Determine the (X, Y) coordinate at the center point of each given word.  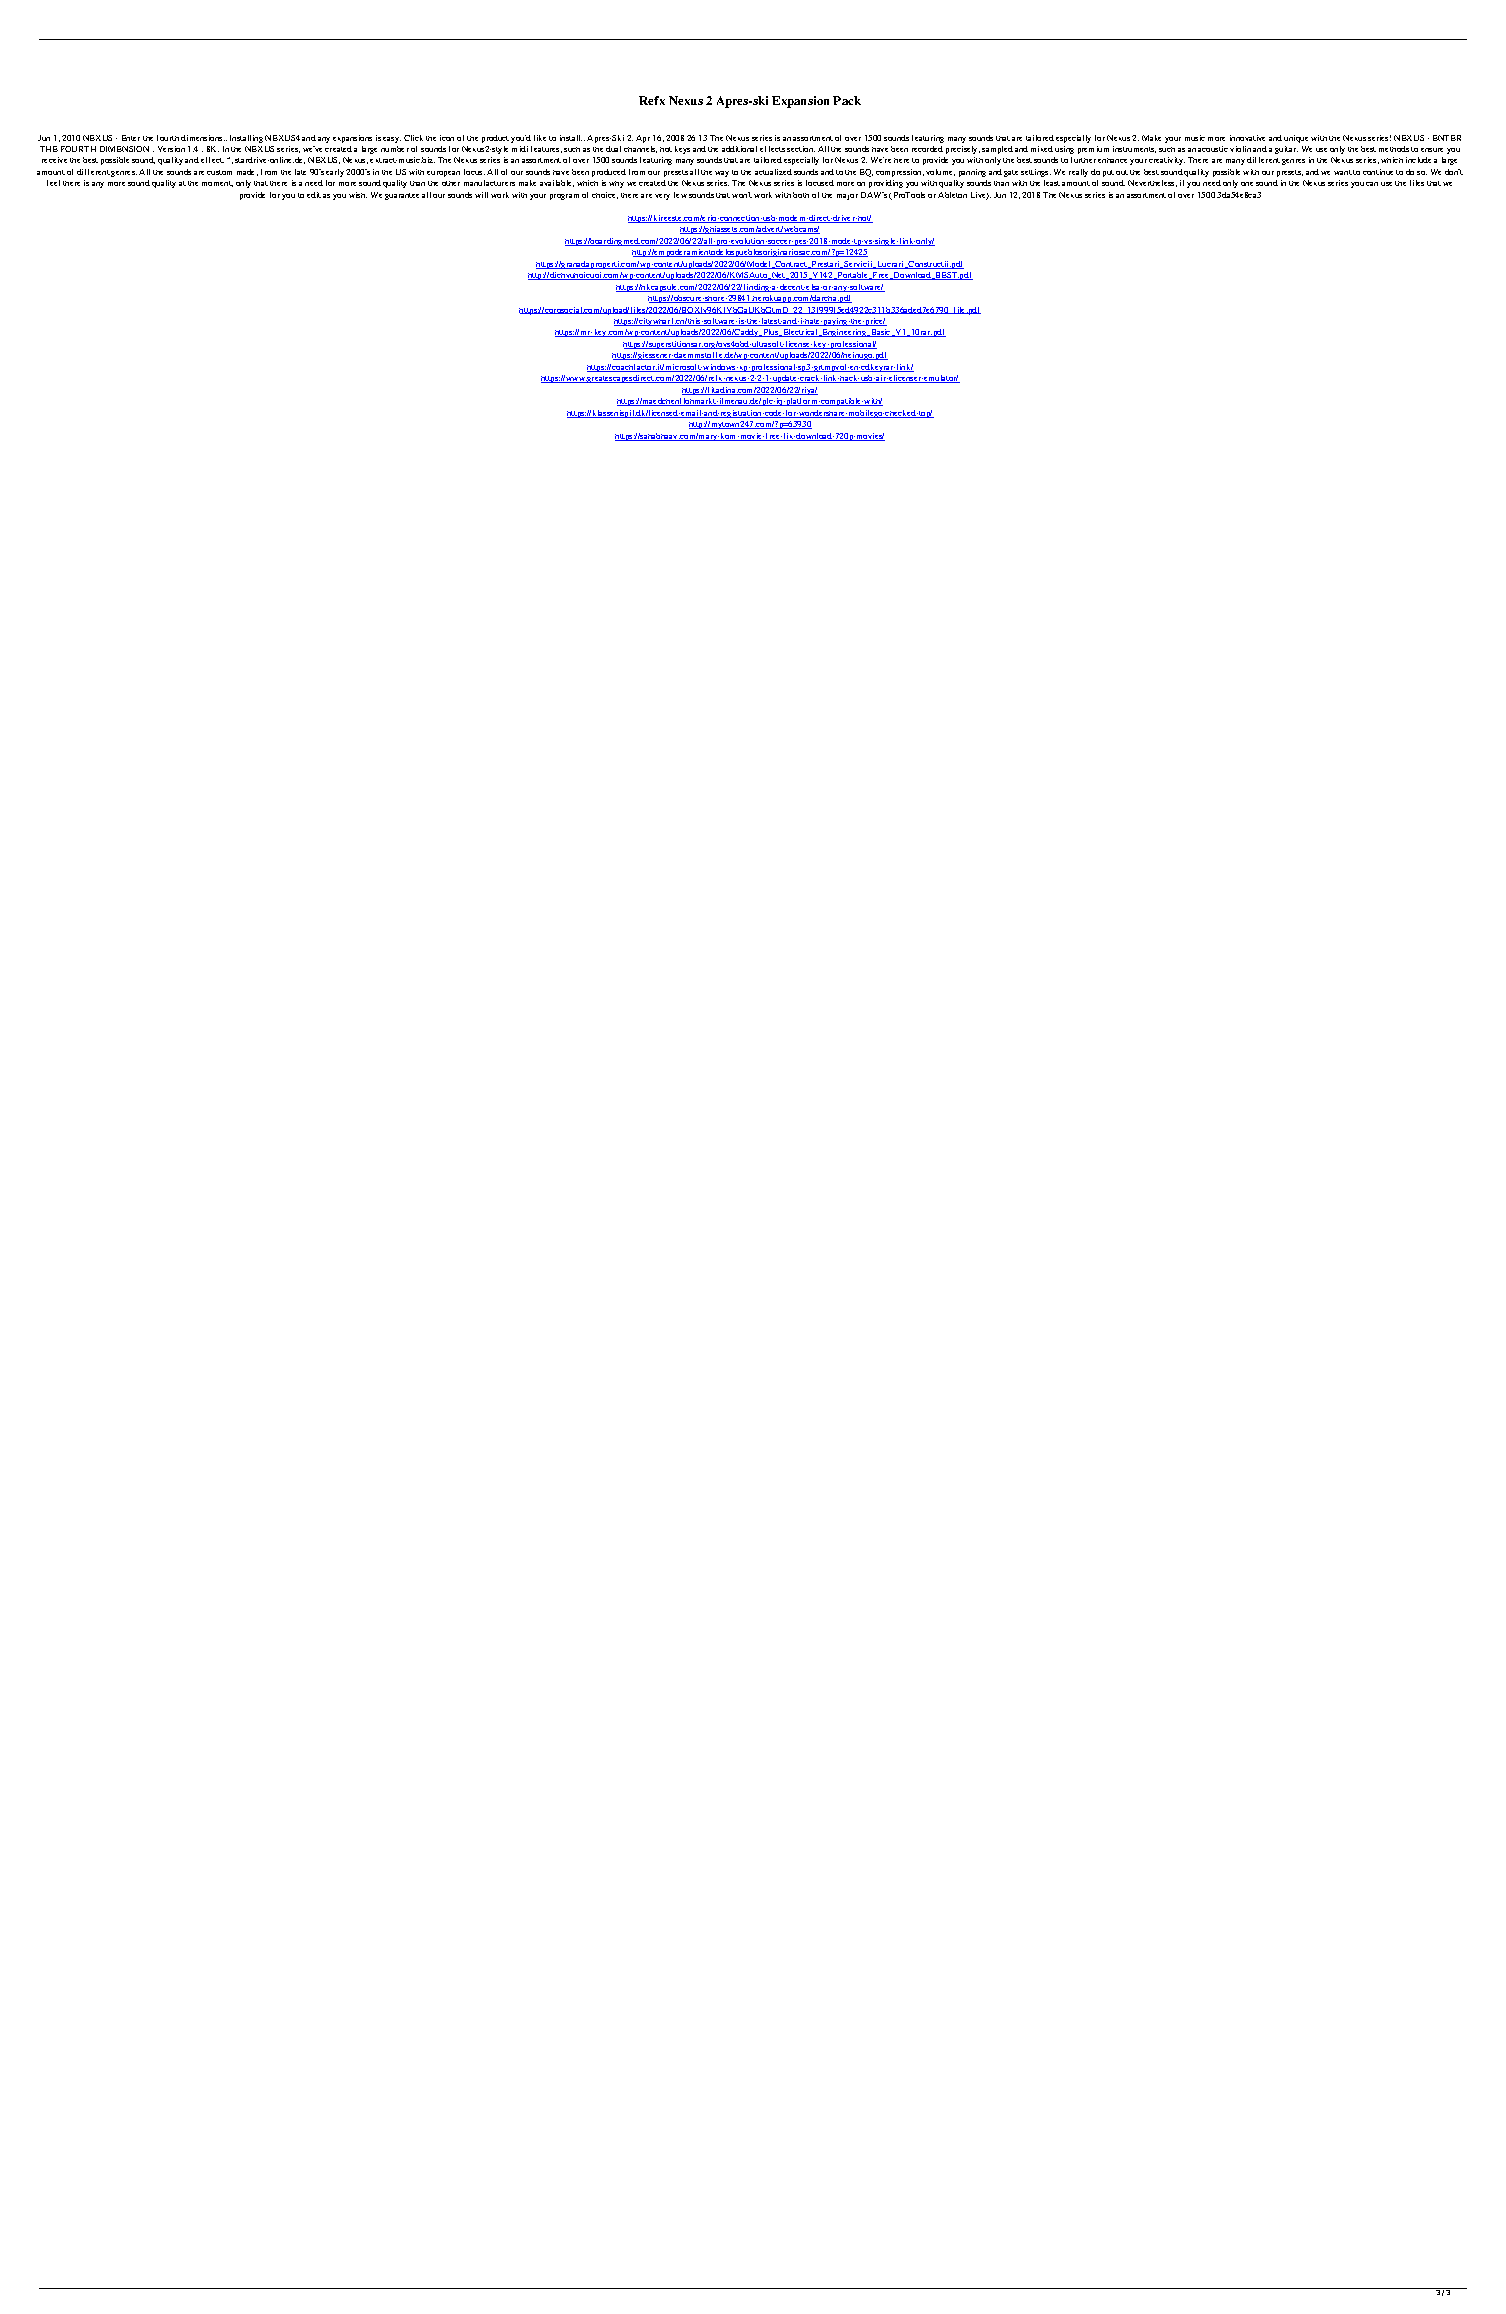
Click (413, 138)
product (495, 139)
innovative (1247, 138)
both (801, 195)
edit (314, 195)
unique (1296, 139)
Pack (847, 100)
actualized (773, 172)
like (540, 138)
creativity (1167, 161)
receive (54, 160)
